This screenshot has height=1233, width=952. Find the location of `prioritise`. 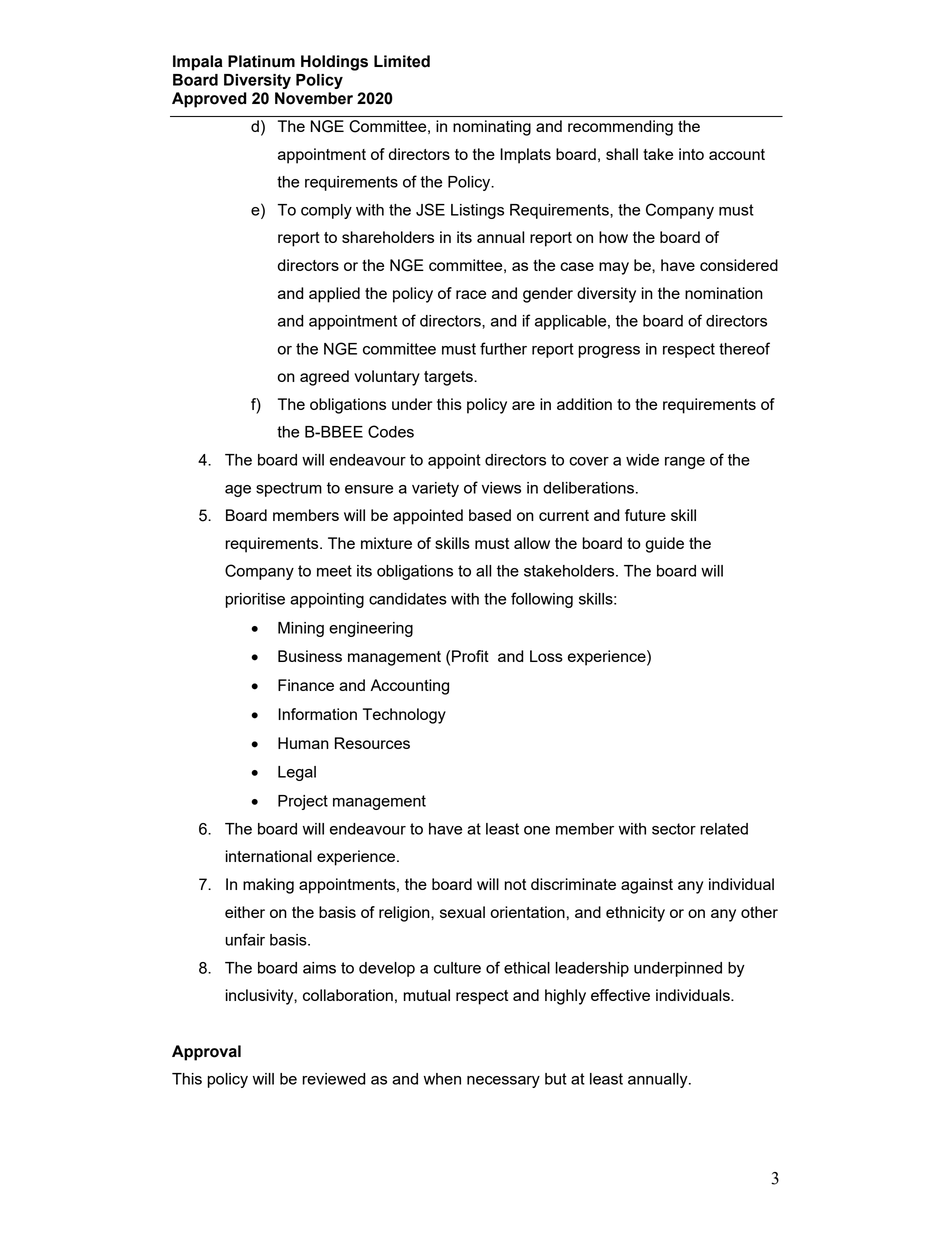

prioritise is located at coordinates (255, 600).
